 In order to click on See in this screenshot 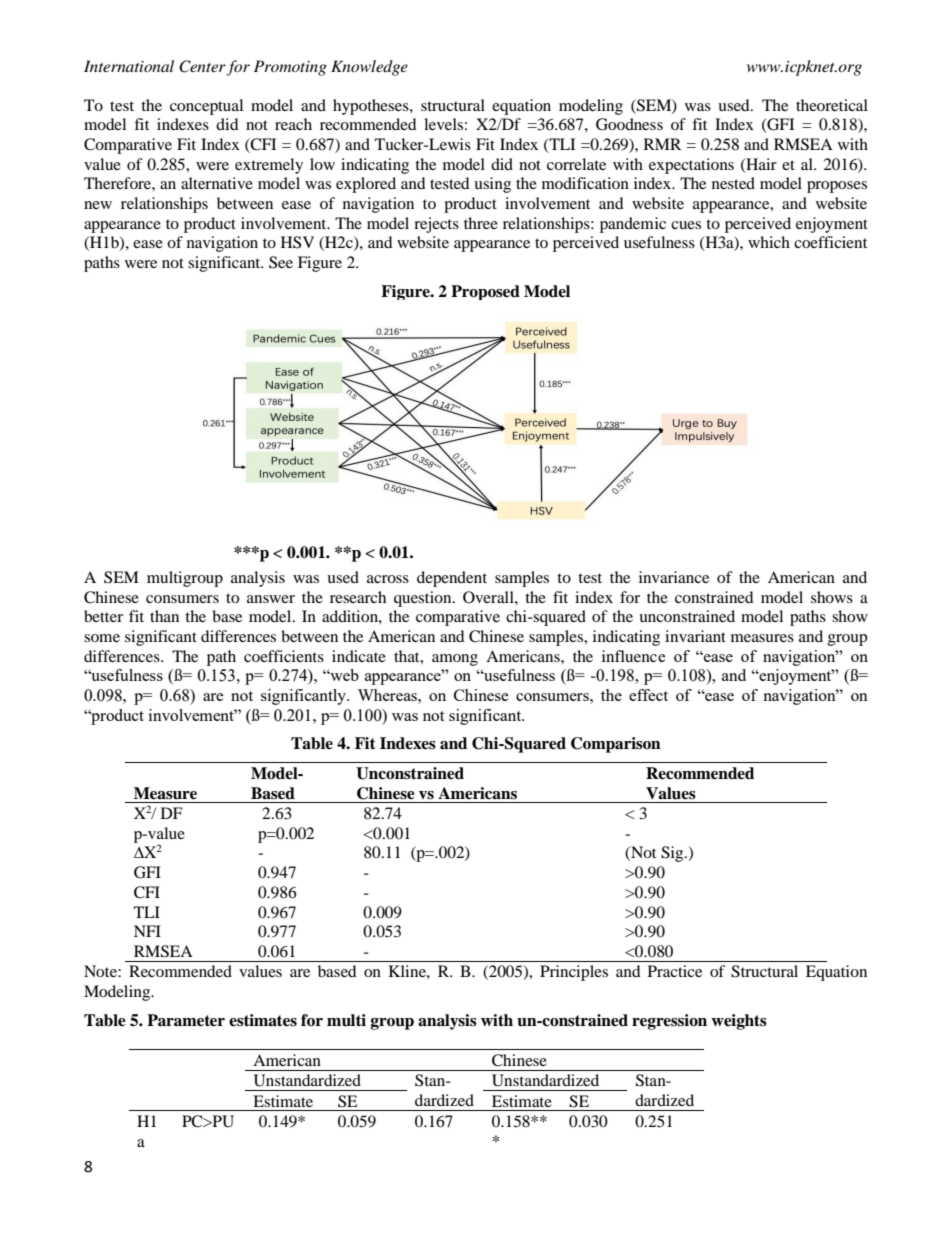, I will do `click(281, 262)`.
